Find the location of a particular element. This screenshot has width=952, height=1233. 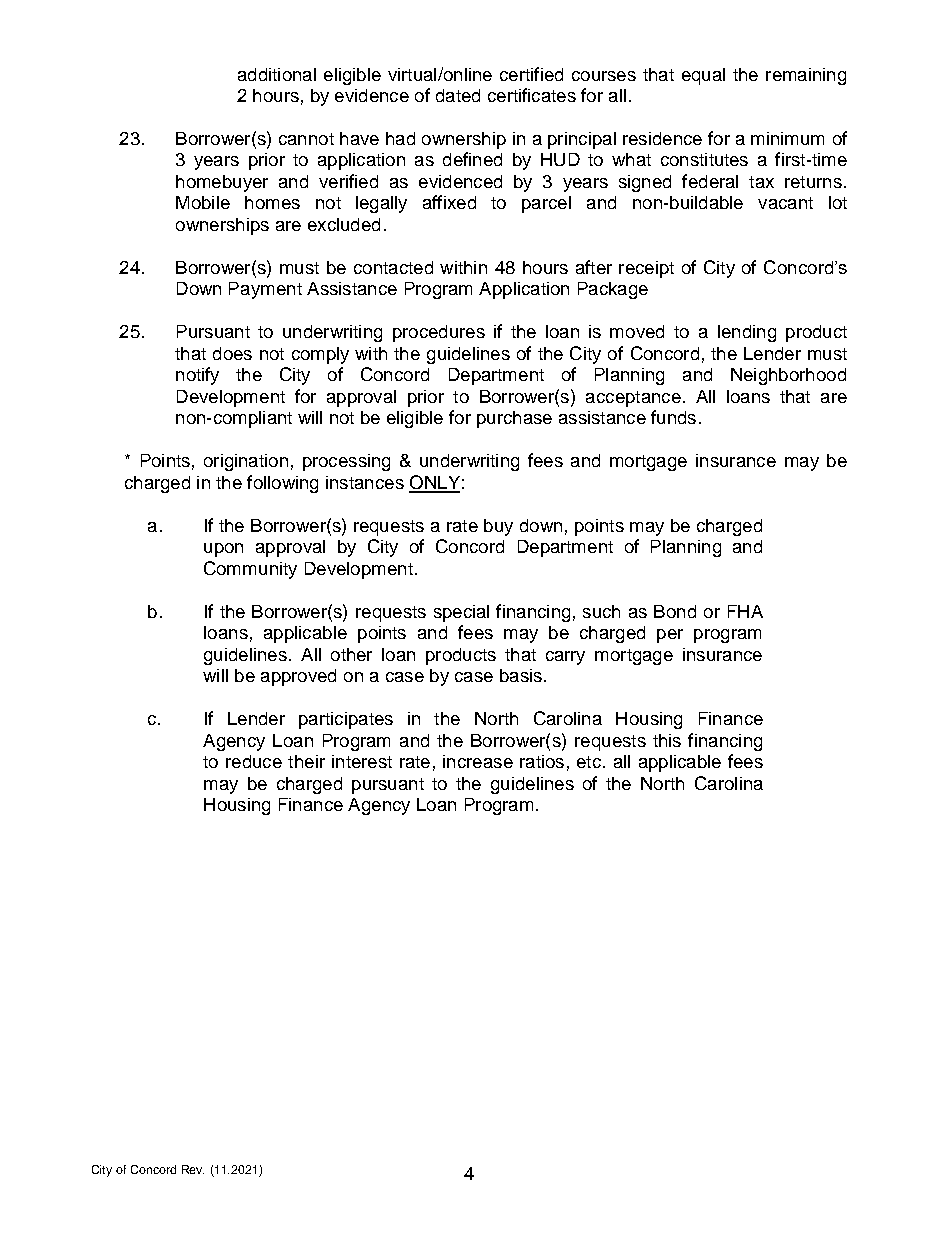

this is located at coordinates (667, 740).
